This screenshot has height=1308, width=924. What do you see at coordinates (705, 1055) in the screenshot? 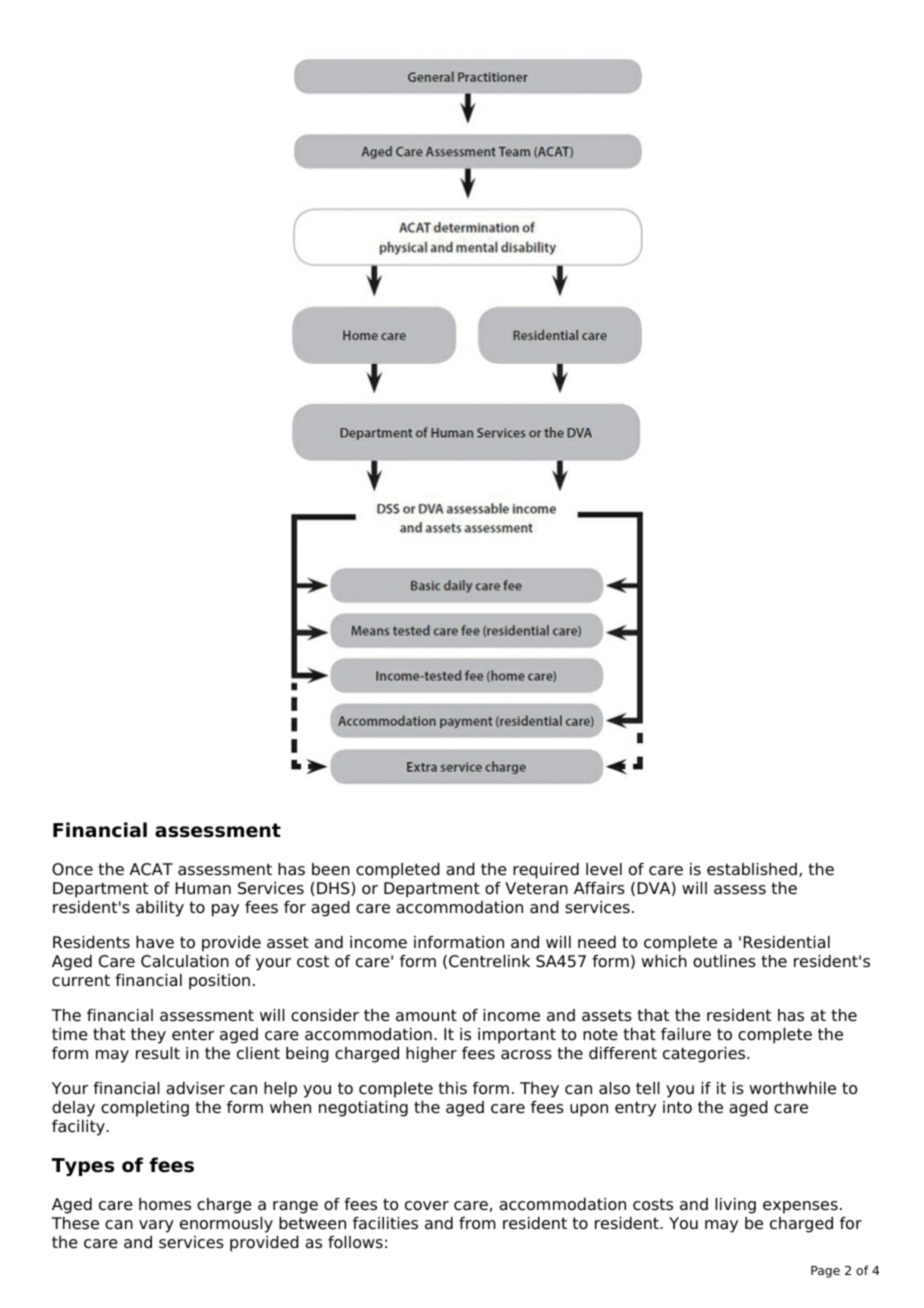
I see `categories` at bounding box center [705, 1055].
